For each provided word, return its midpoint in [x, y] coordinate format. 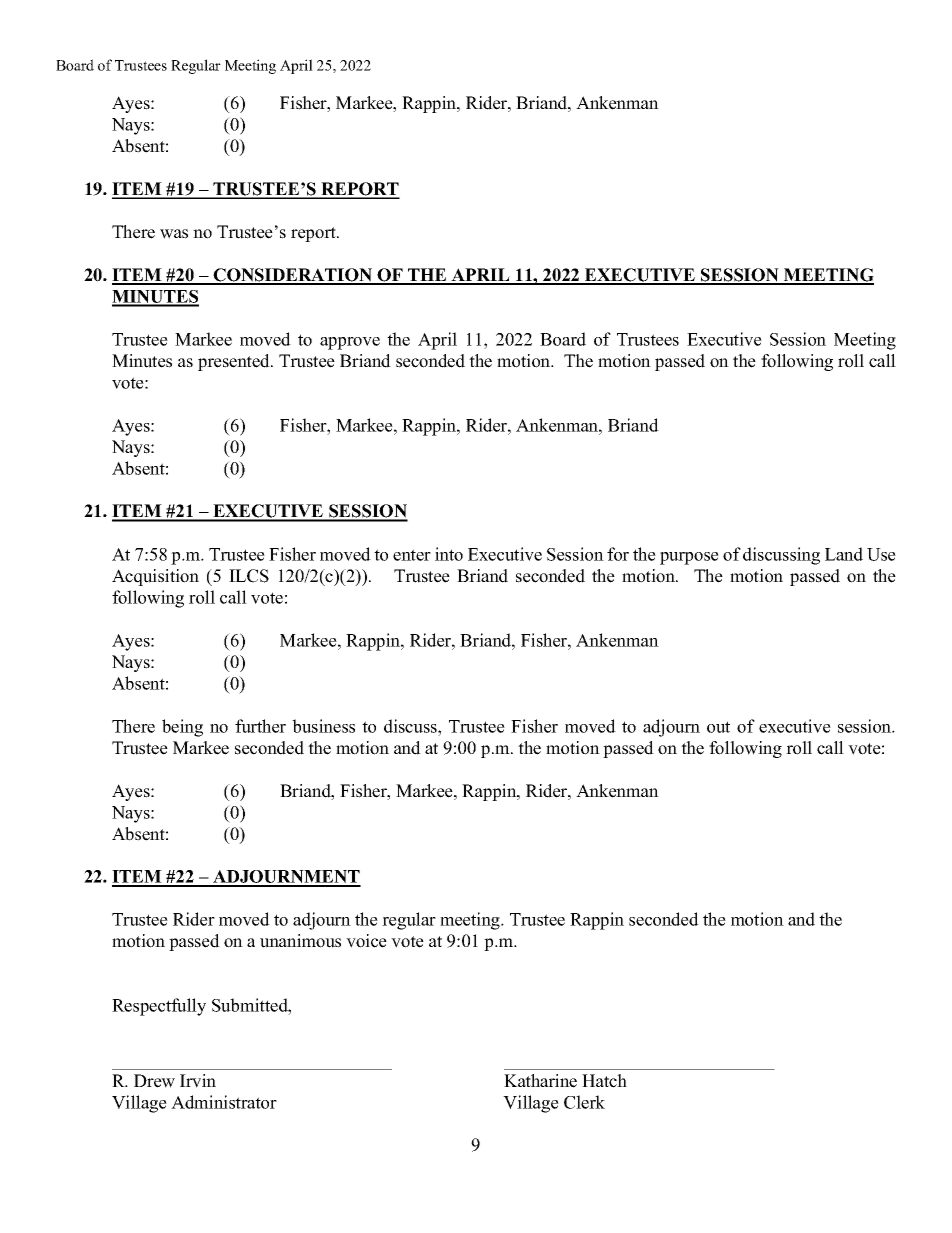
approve [350, 343]
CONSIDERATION [293, 276]
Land [844, 554]
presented [235, 362]
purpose [689, 558]
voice [366, 941]
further [260, 726]
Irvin [198, 1081]
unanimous [300, 941]
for [618, 554]
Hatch [604, 1081]
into [449, 554]
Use [881, 554]
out [718, 727]
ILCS [249, 576]
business [323, 726]
